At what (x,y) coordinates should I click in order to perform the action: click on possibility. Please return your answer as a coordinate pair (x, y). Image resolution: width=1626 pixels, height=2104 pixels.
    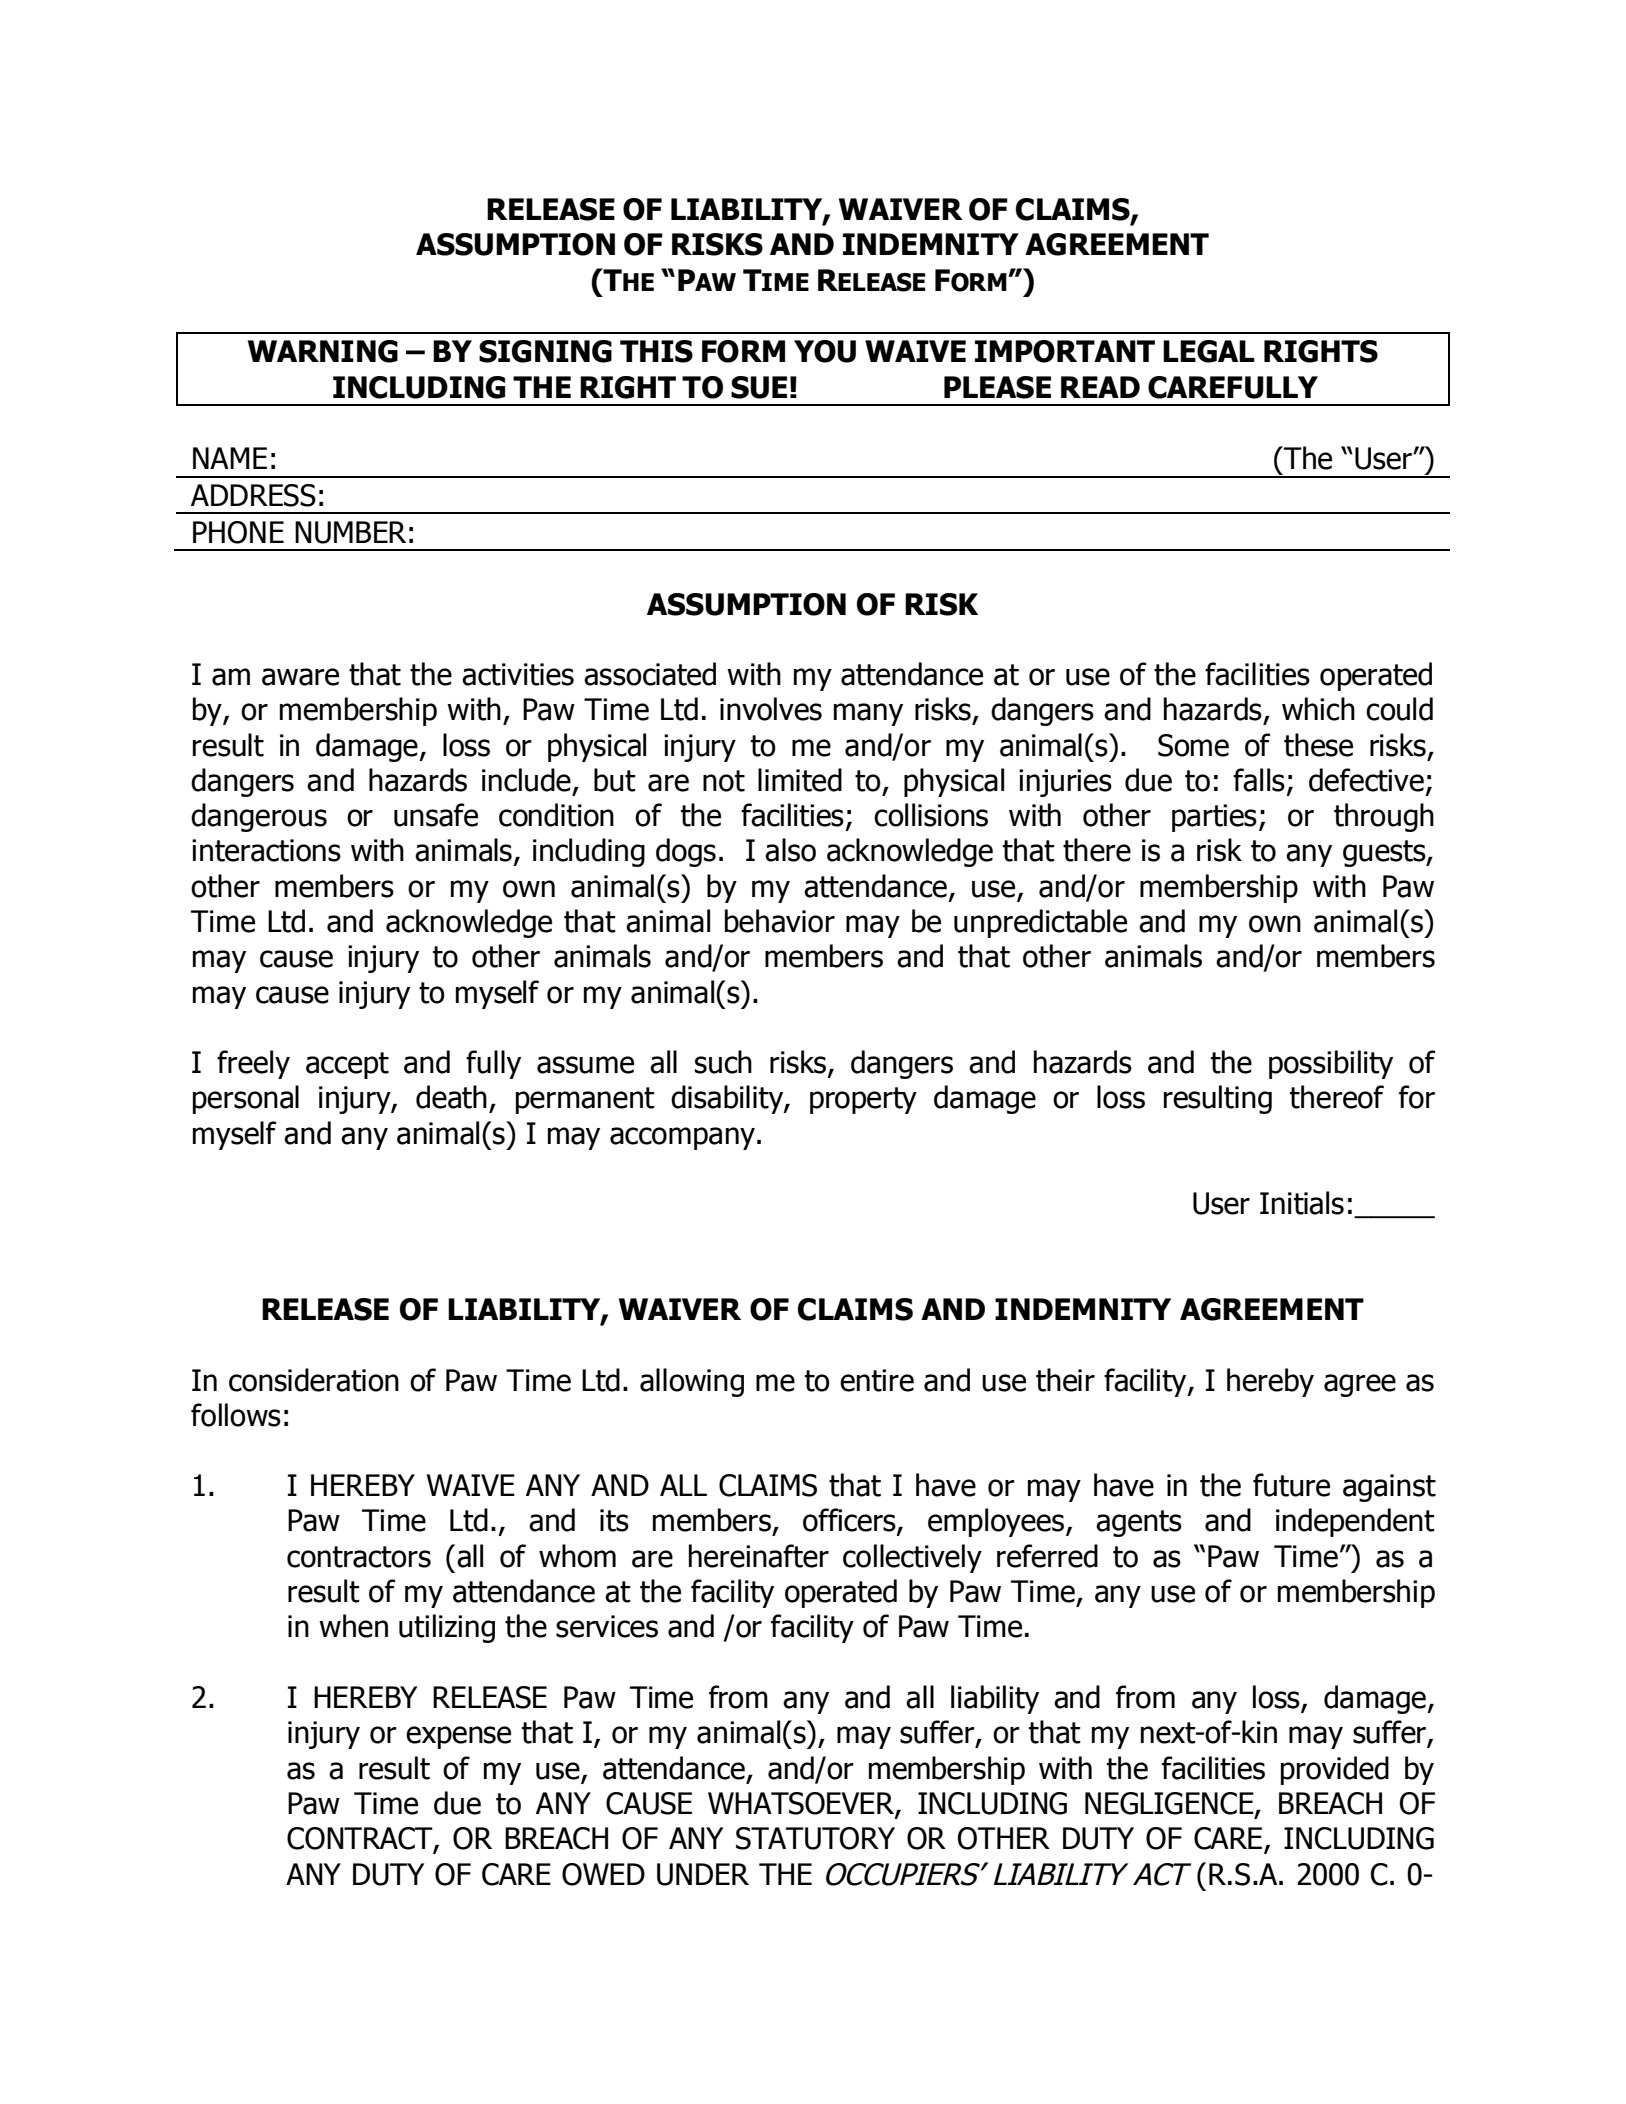
    Looking at the image, I should click on (1331, 1064).
